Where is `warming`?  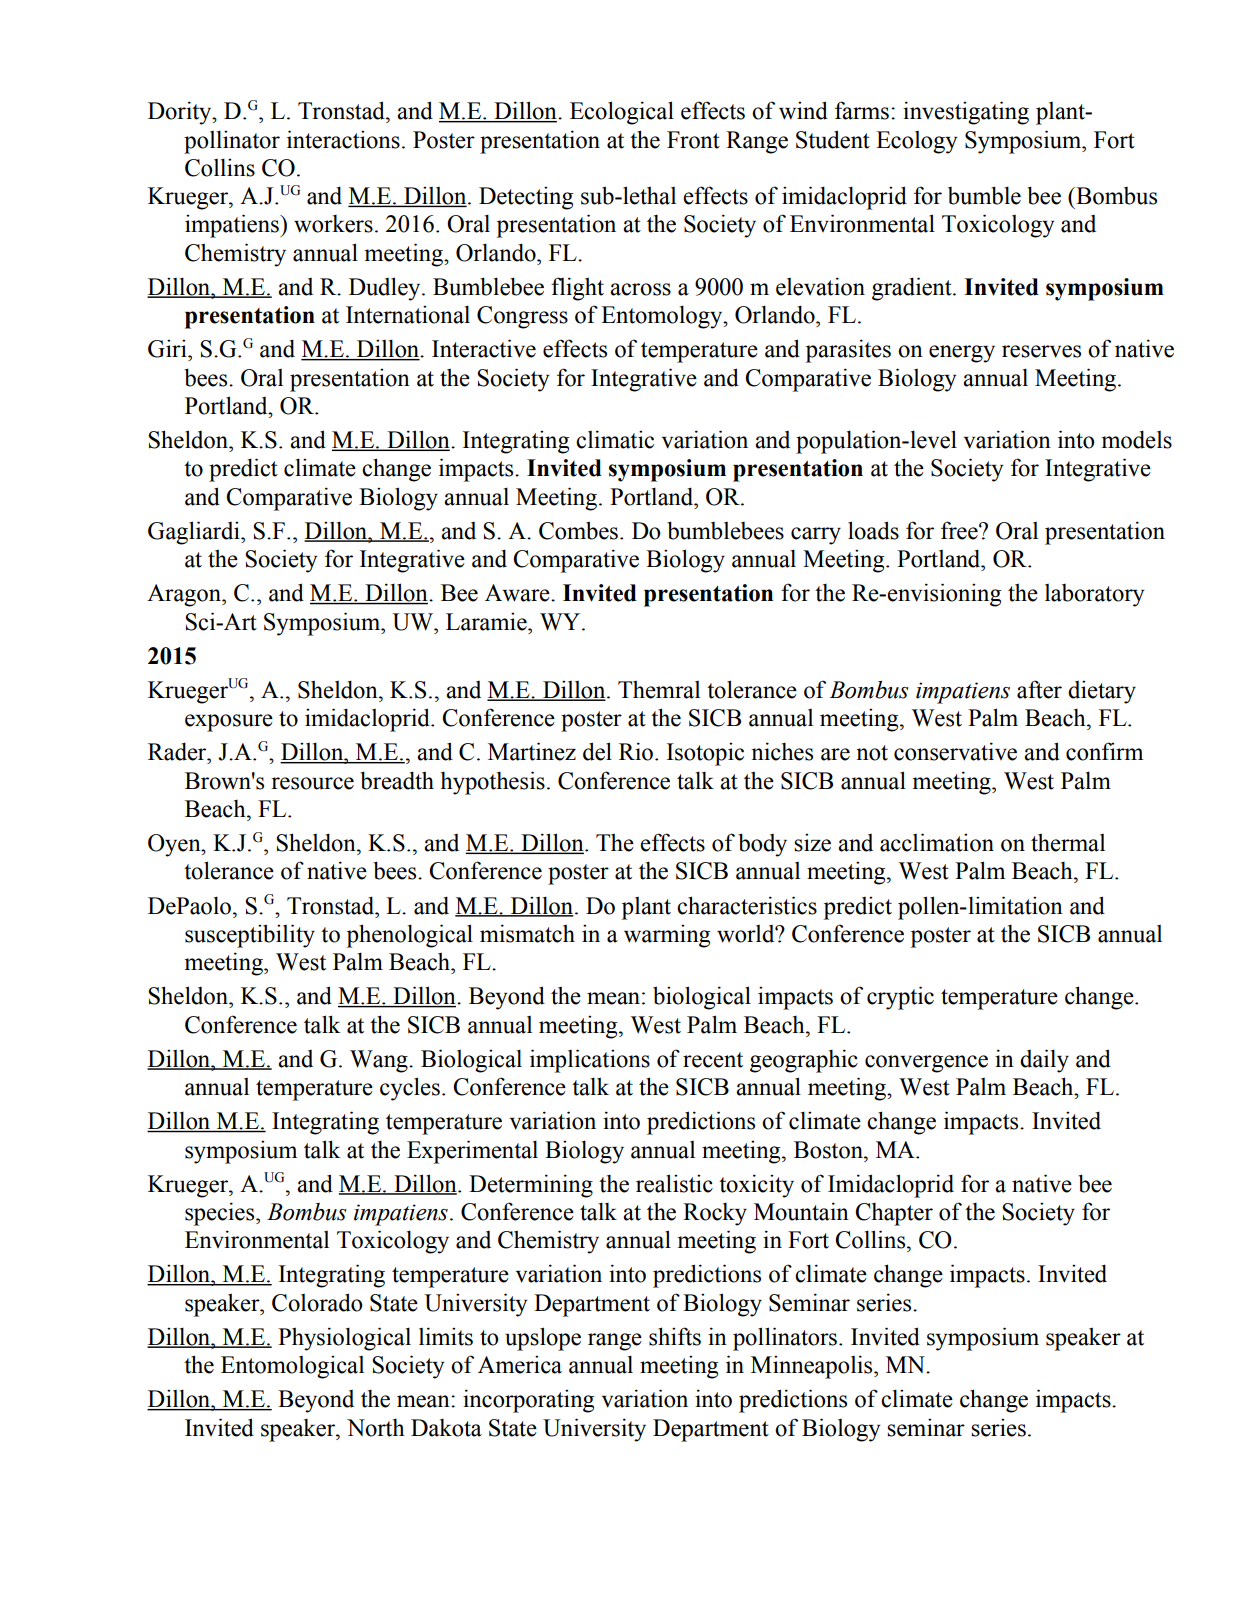
warming is located at coordinates (667, 936).
